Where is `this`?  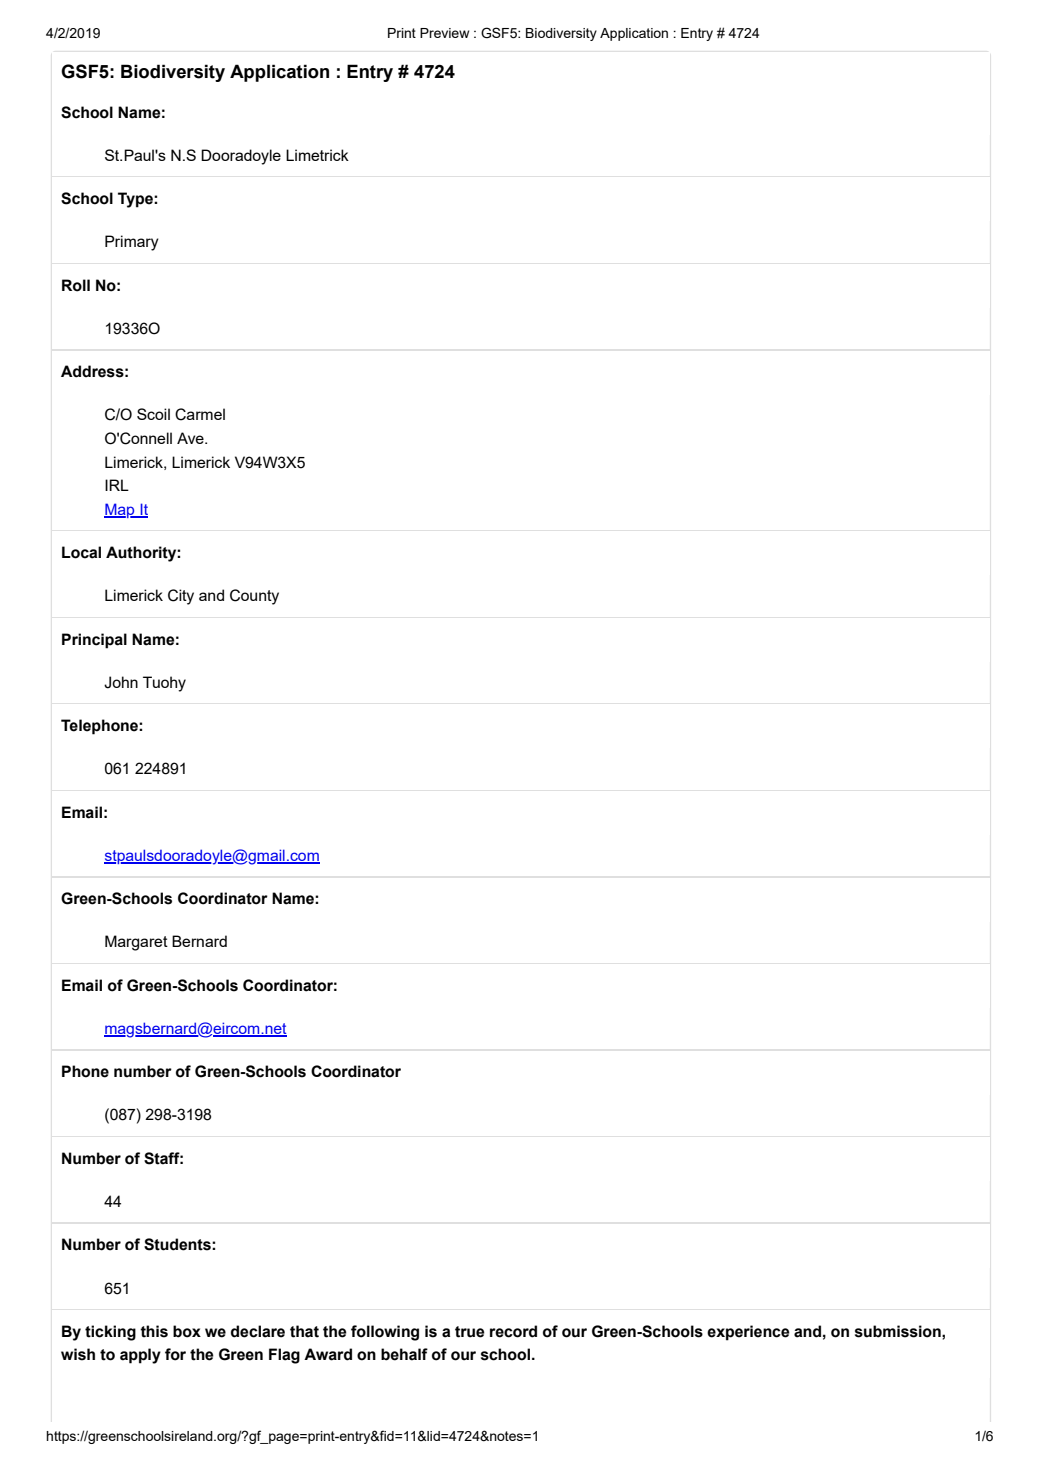
this is located at coordinates (154, 1331).
